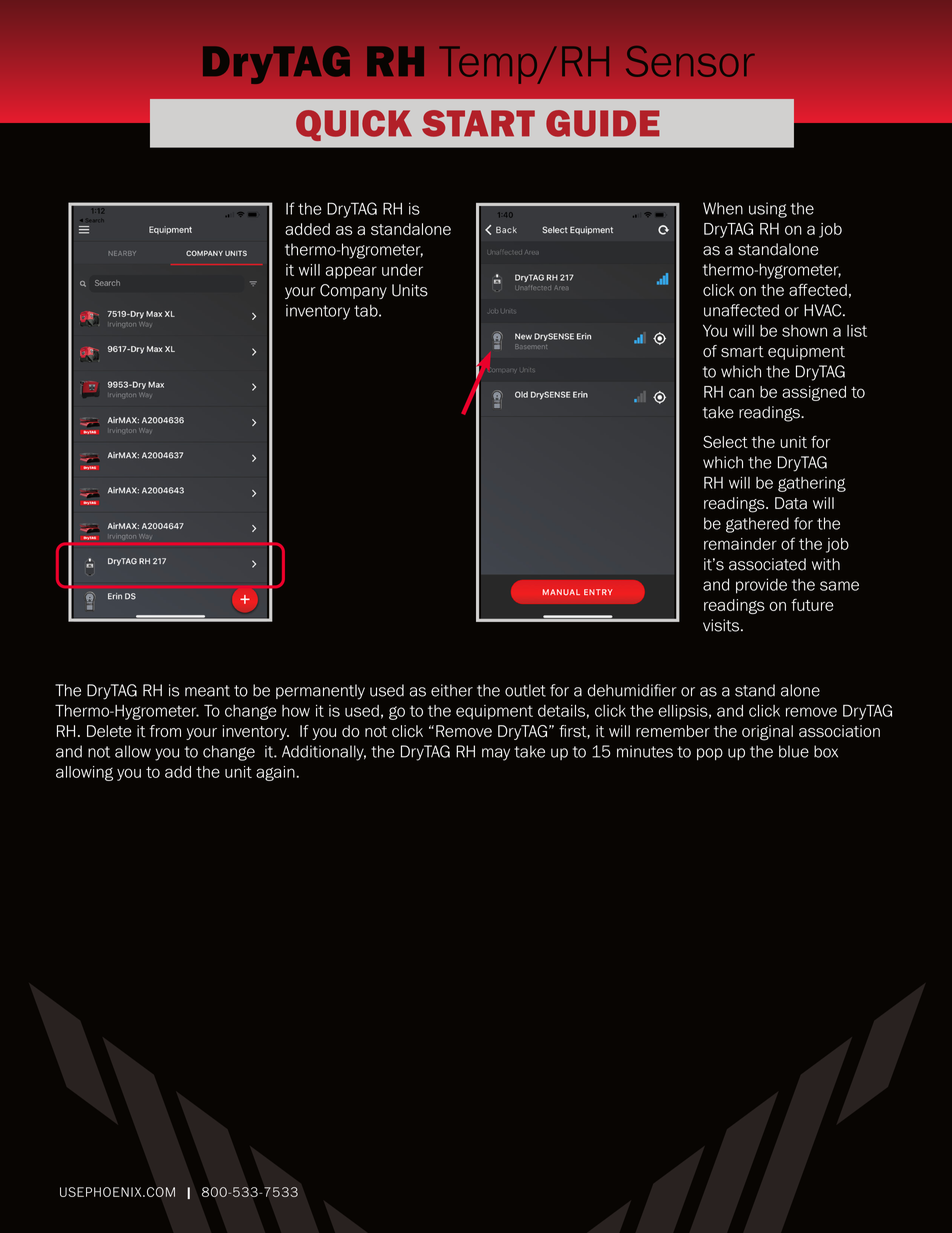  I want to click on provide, so click(761, 586).
